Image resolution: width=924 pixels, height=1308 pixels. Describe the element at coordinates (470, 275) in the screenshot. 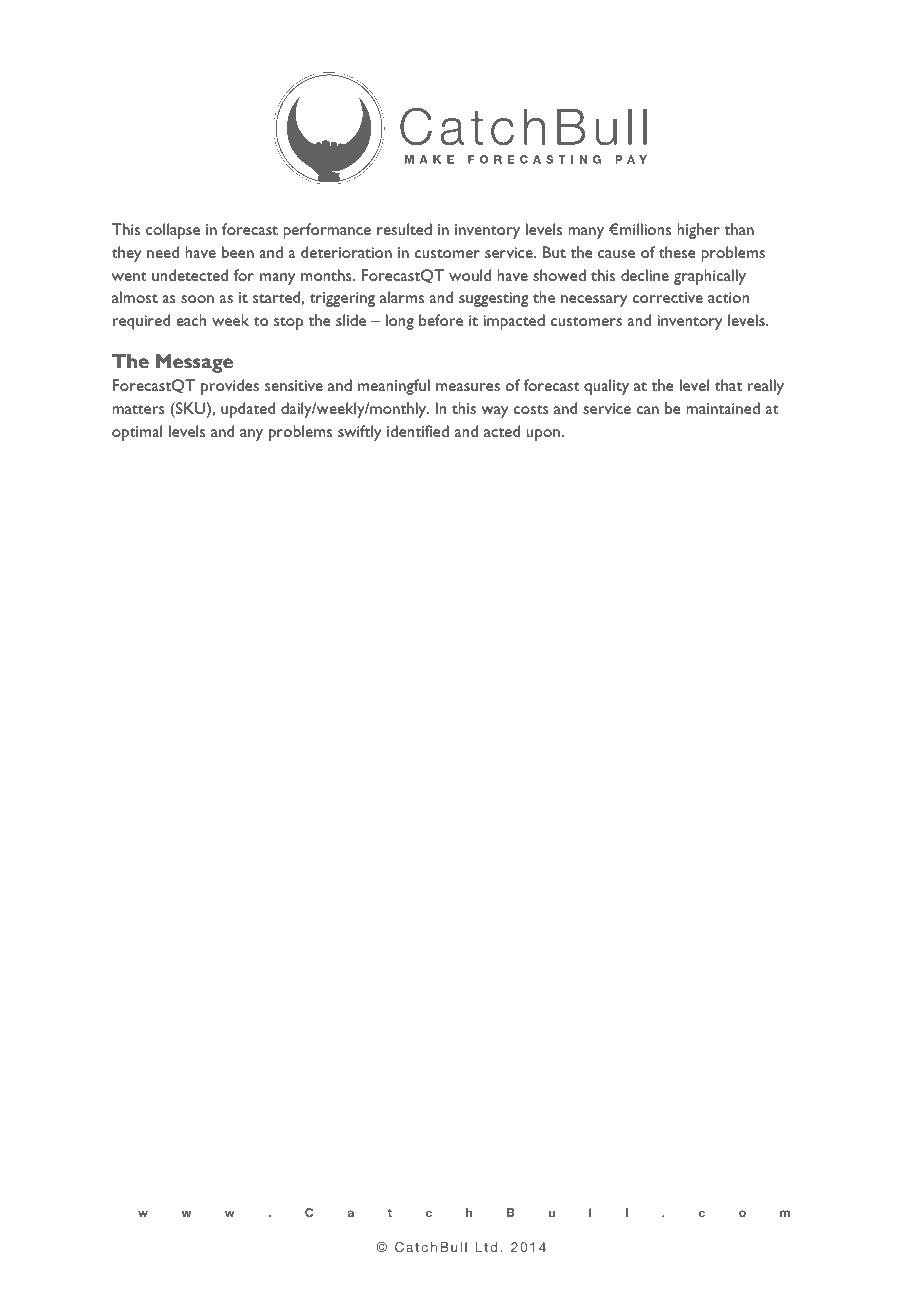

I see `would` at that location.
